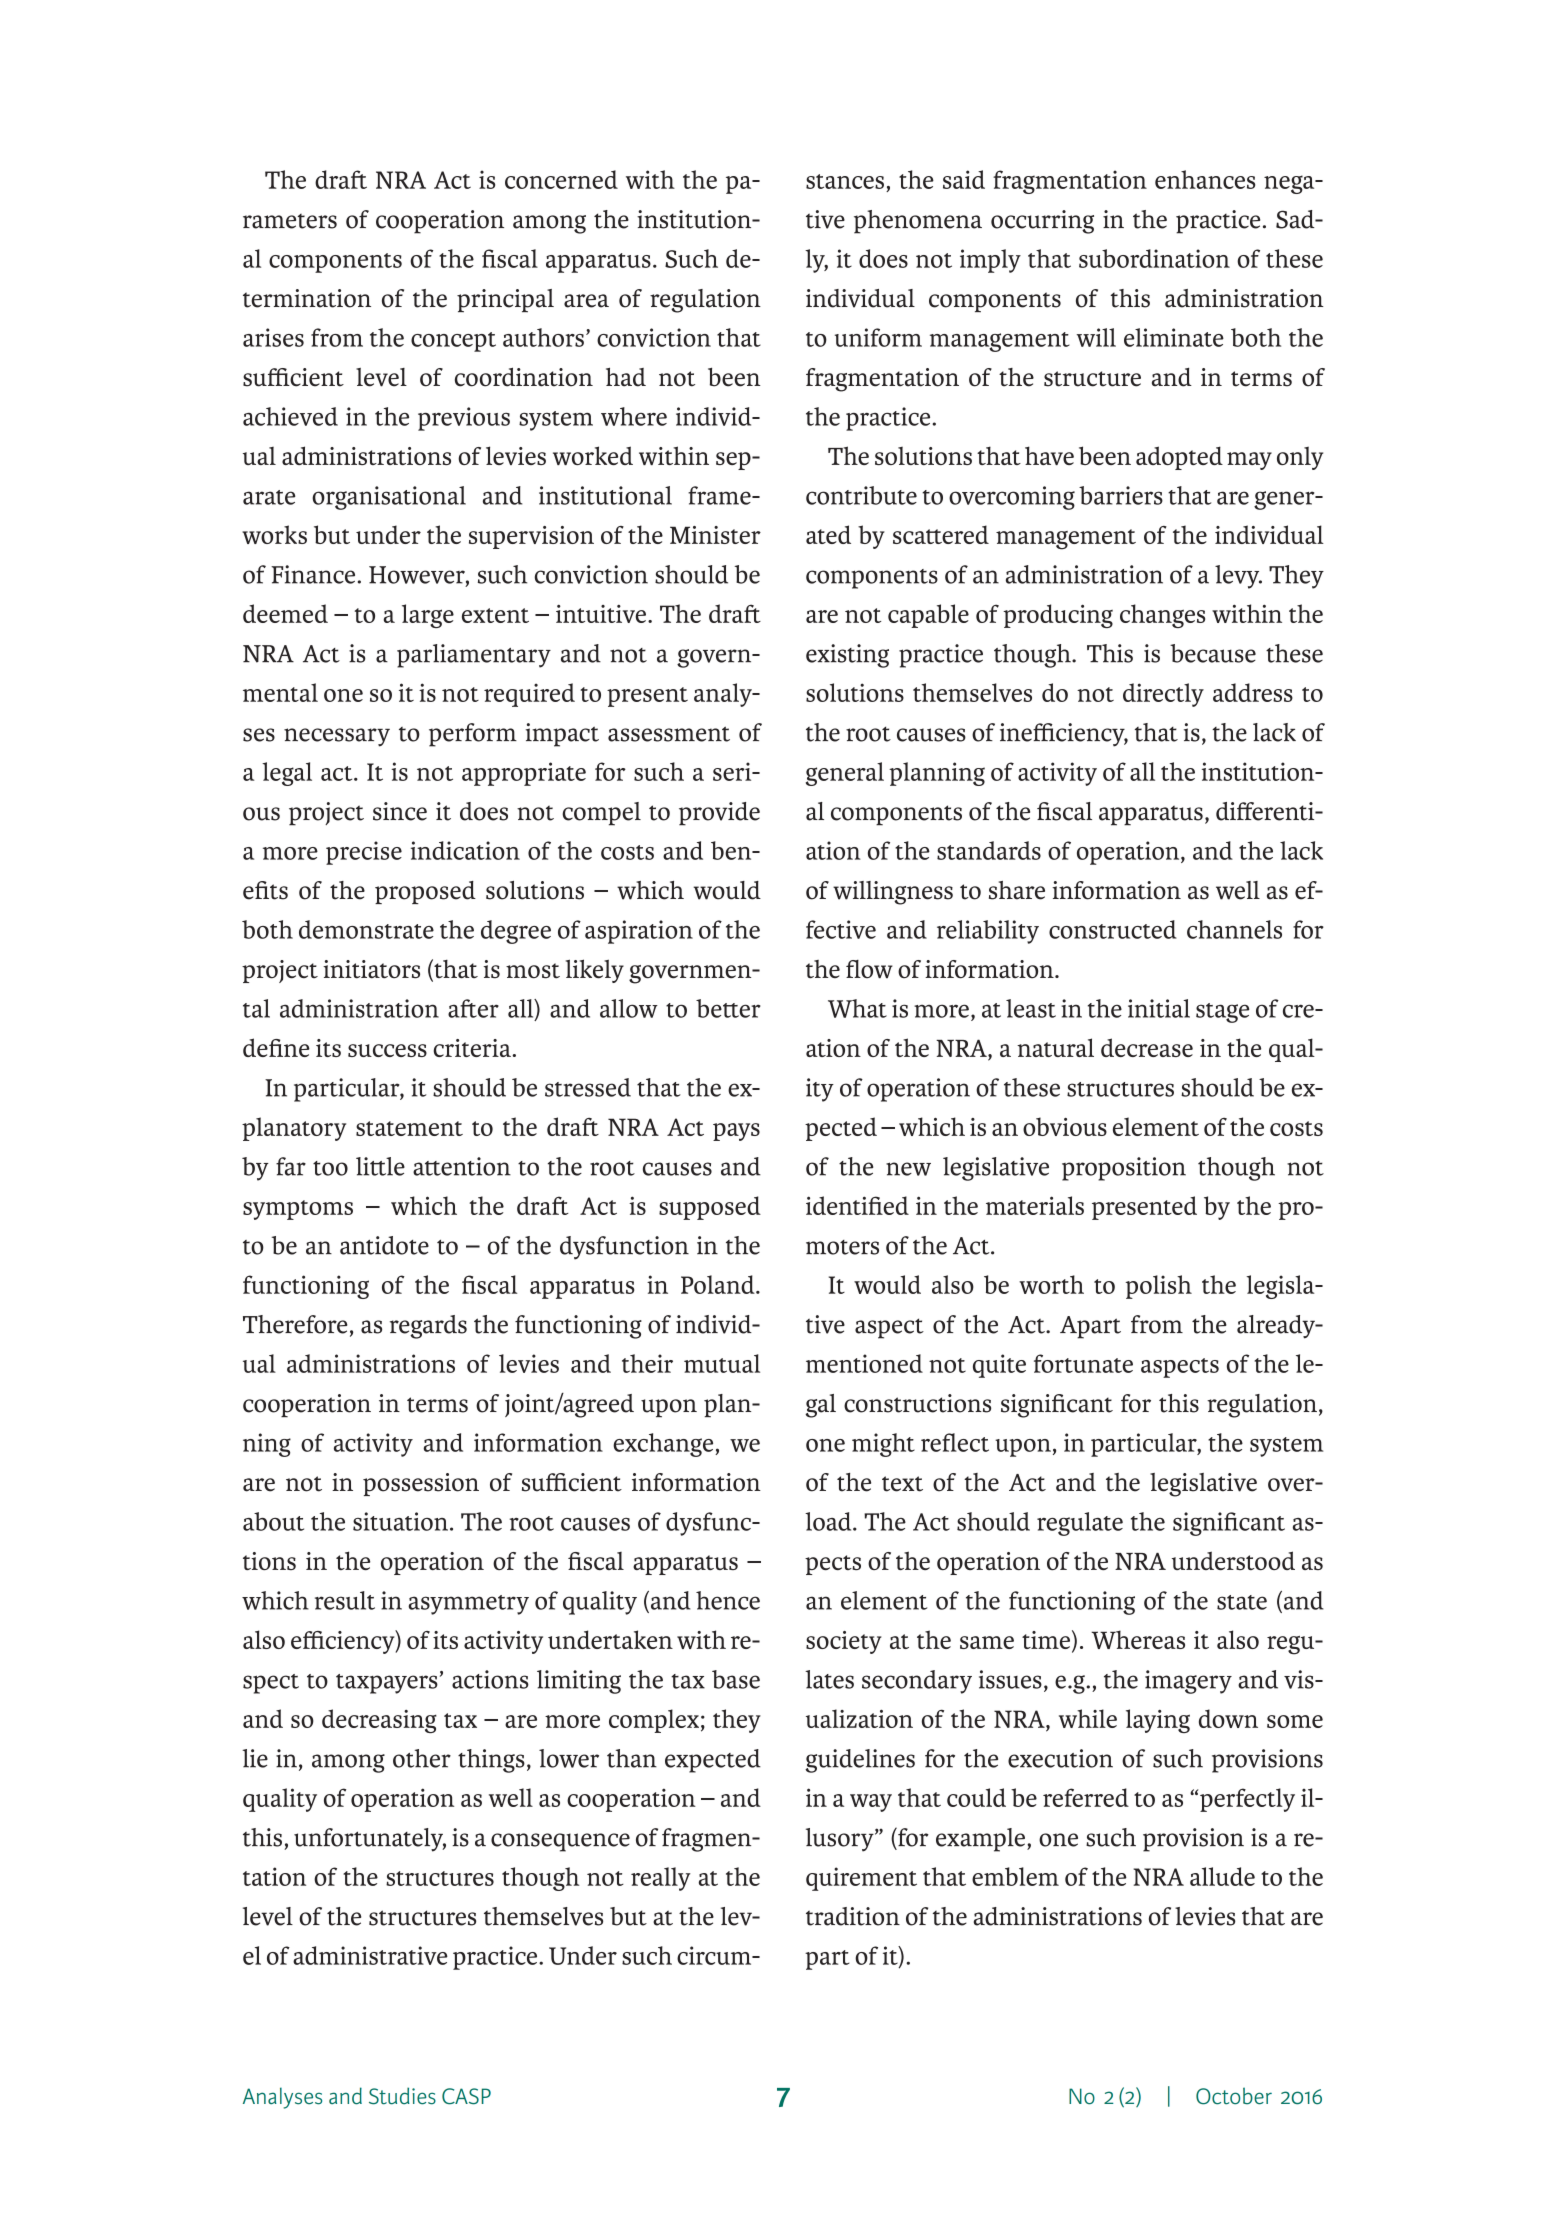 This document has width=1566, height=2215. Describe the element at coordinates (402, 2096) in the document. I see `Studies` at that location.
